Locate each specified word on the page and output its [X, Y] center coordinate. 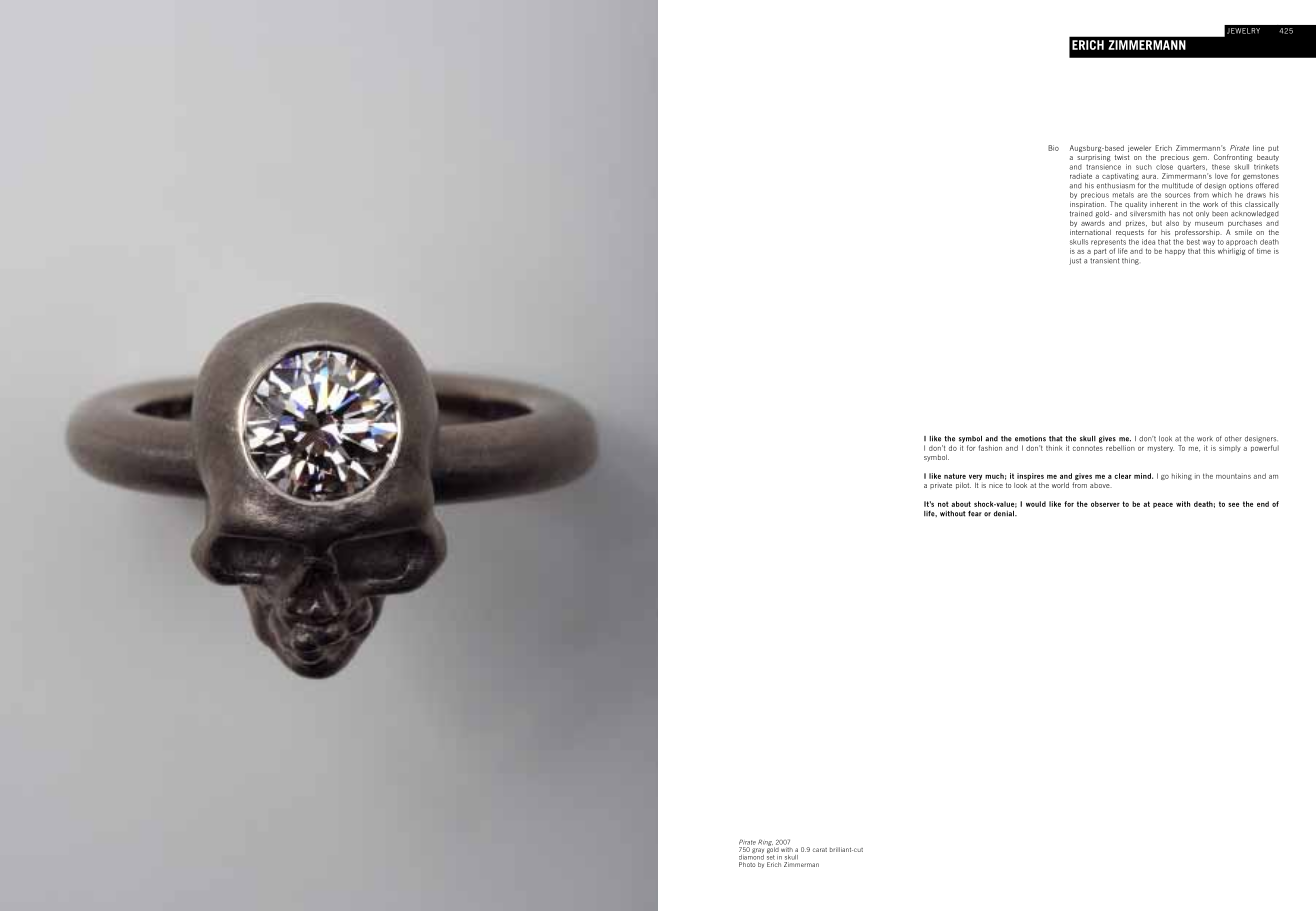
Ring [765, 842]
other [1233, 439]
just [1075, 261]
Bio [1053, 148]
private [941, 486]
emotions [1030, 439]
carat [820, 850]
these [1221, 167]
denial [1005, 514]
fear [975, 514]
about [961, 504]
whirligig [1231, 251]
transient [1104, 261]
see [1233, 505]
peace [1163, 505]
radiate [1081, 176]
